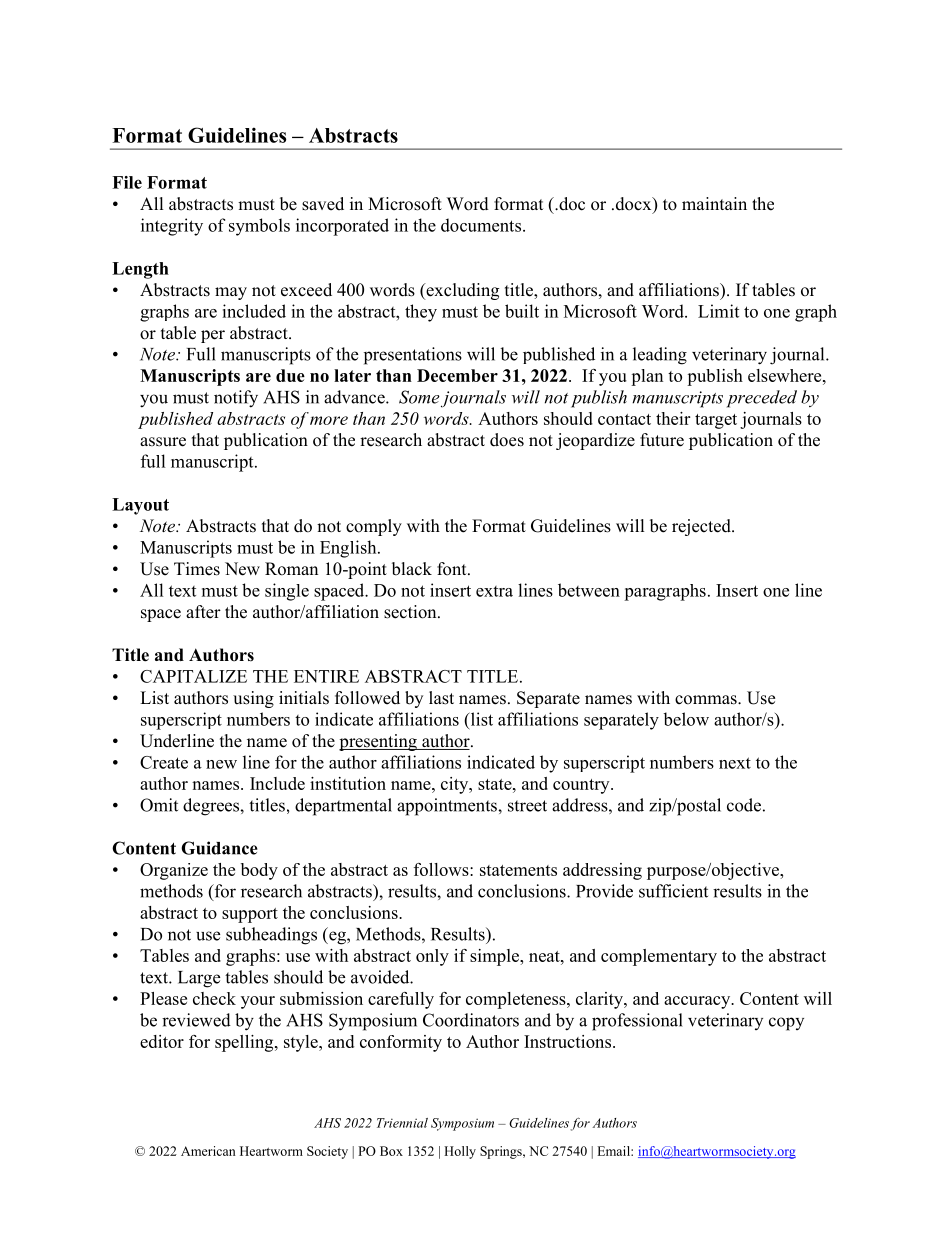 This image has height=1233, width=952. I want to click on integrity, so click(172, 227).
